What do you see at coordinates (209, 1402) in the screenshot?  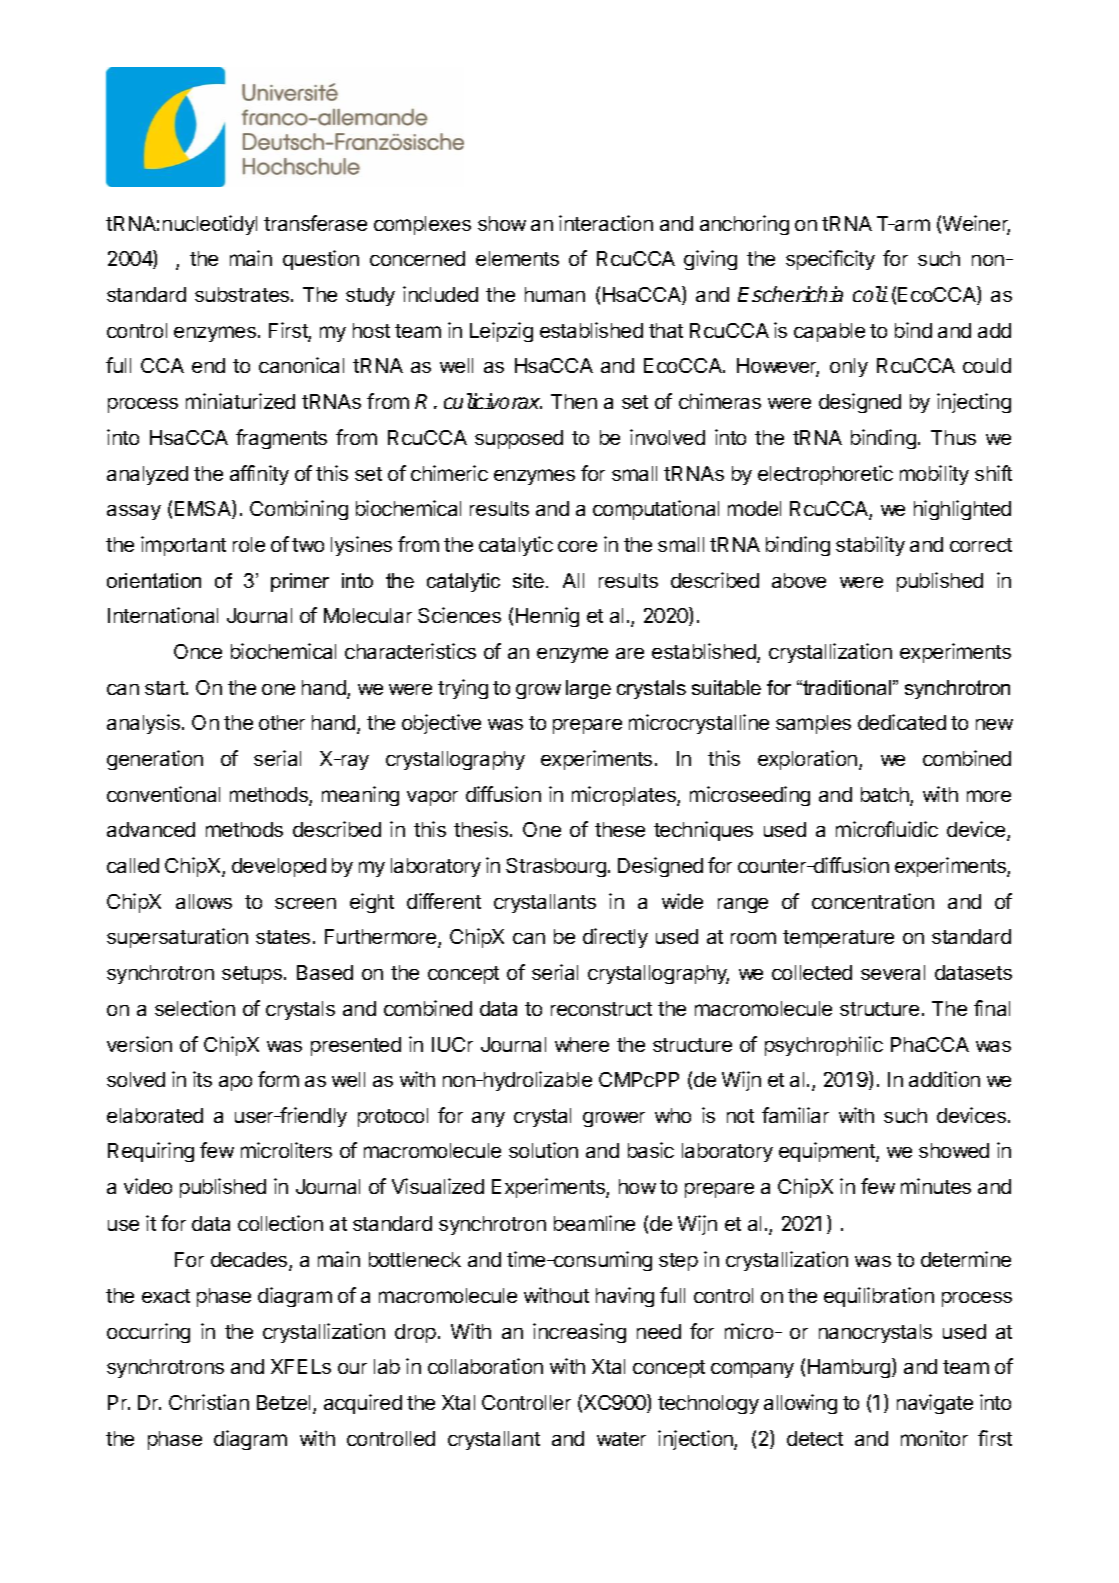 I see `Christian` at bounding box center [209, 1402].
